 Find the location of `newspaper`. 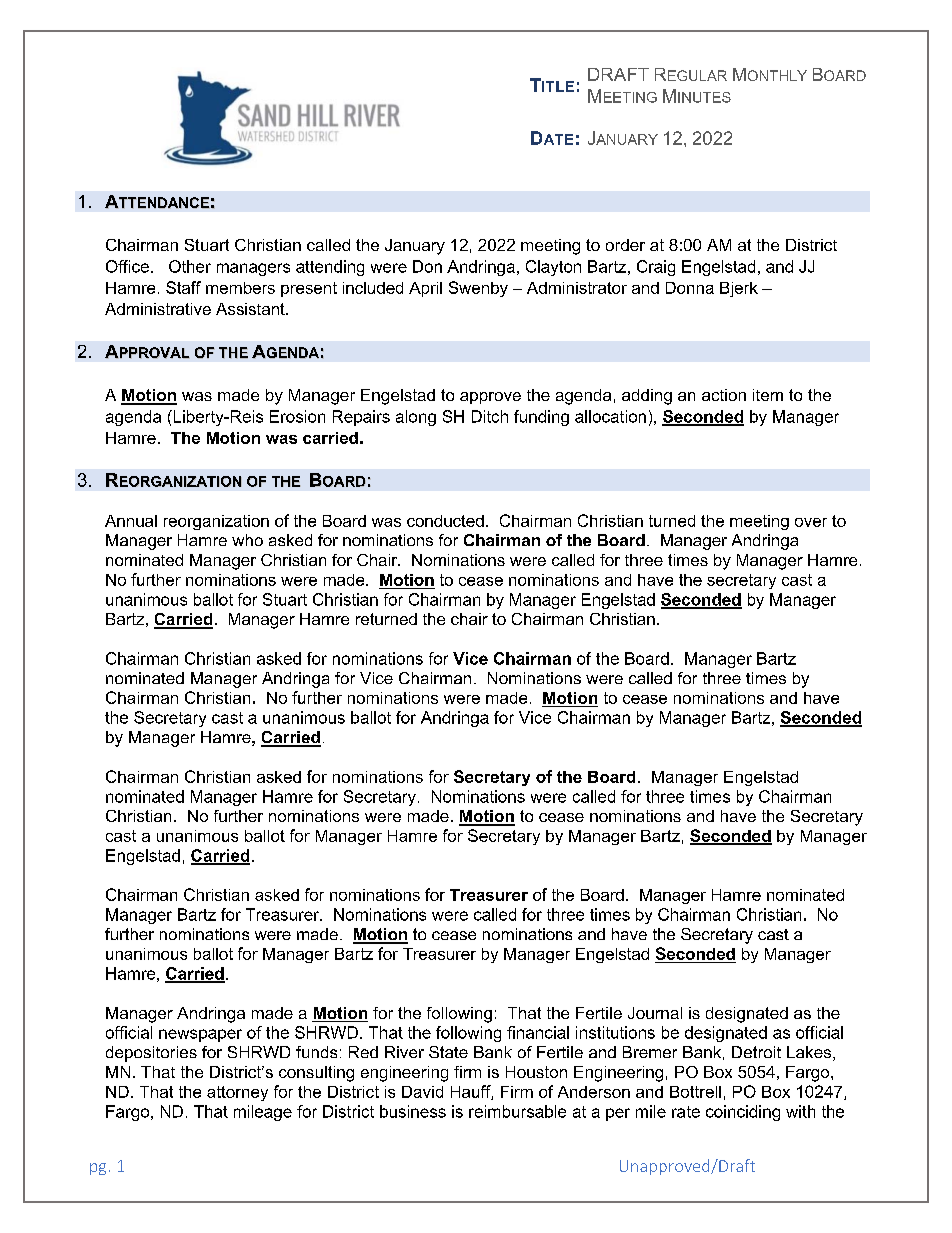

newspaper is located at coordinates (200, 1035).
